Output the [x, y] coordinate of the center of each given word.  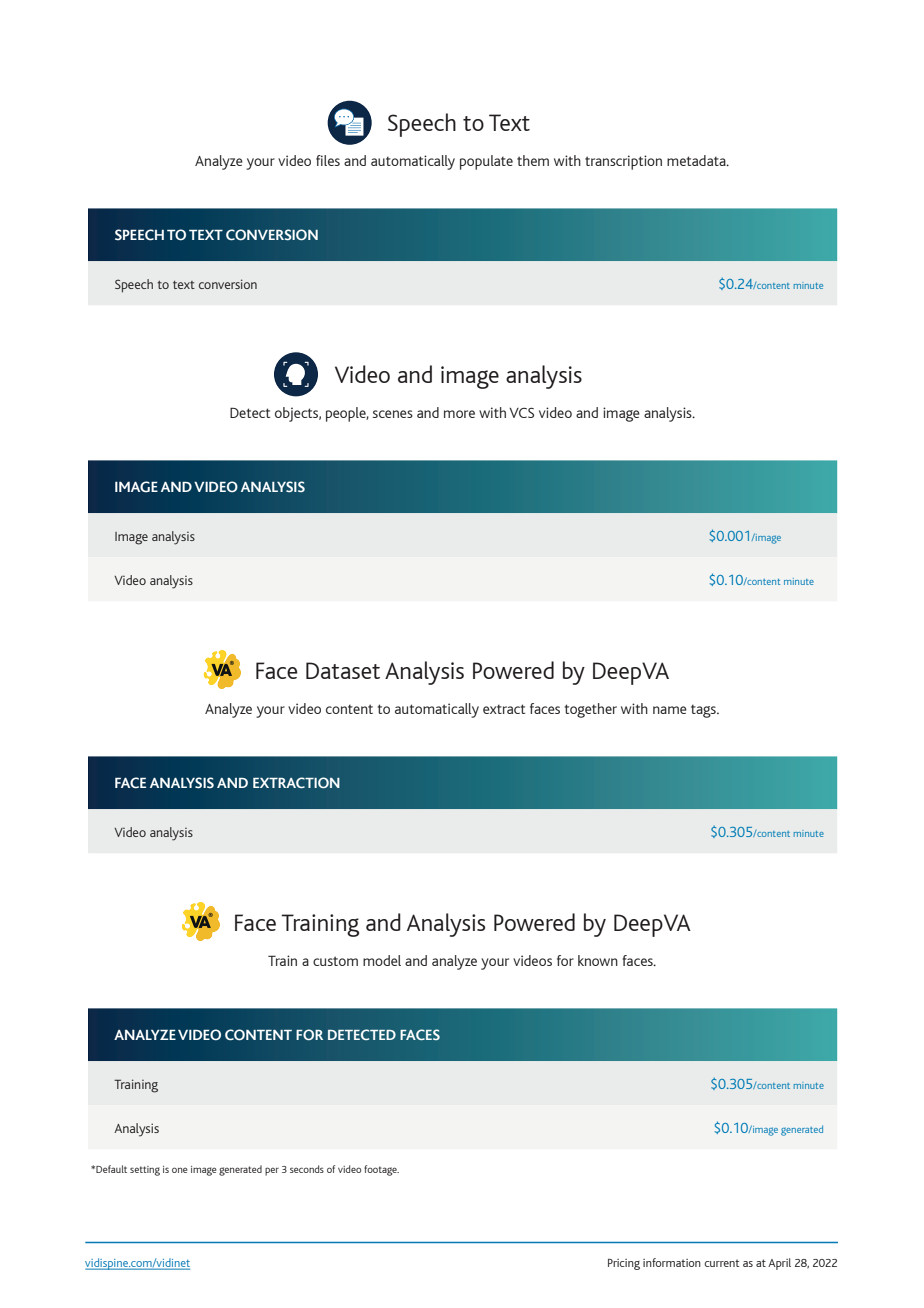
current [721, 1263]
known [598, 960]
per [272, 1171]
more [459, 414]
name [670, 710]
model [382, 960]
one [180, 1170]
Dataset [343, 670]
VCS [521, 413]
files [328, 160]
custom [335, 961]
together [591, 710]
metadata [697, 160]
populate [486, 162]
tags [704, 711]
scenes [393, 414]
